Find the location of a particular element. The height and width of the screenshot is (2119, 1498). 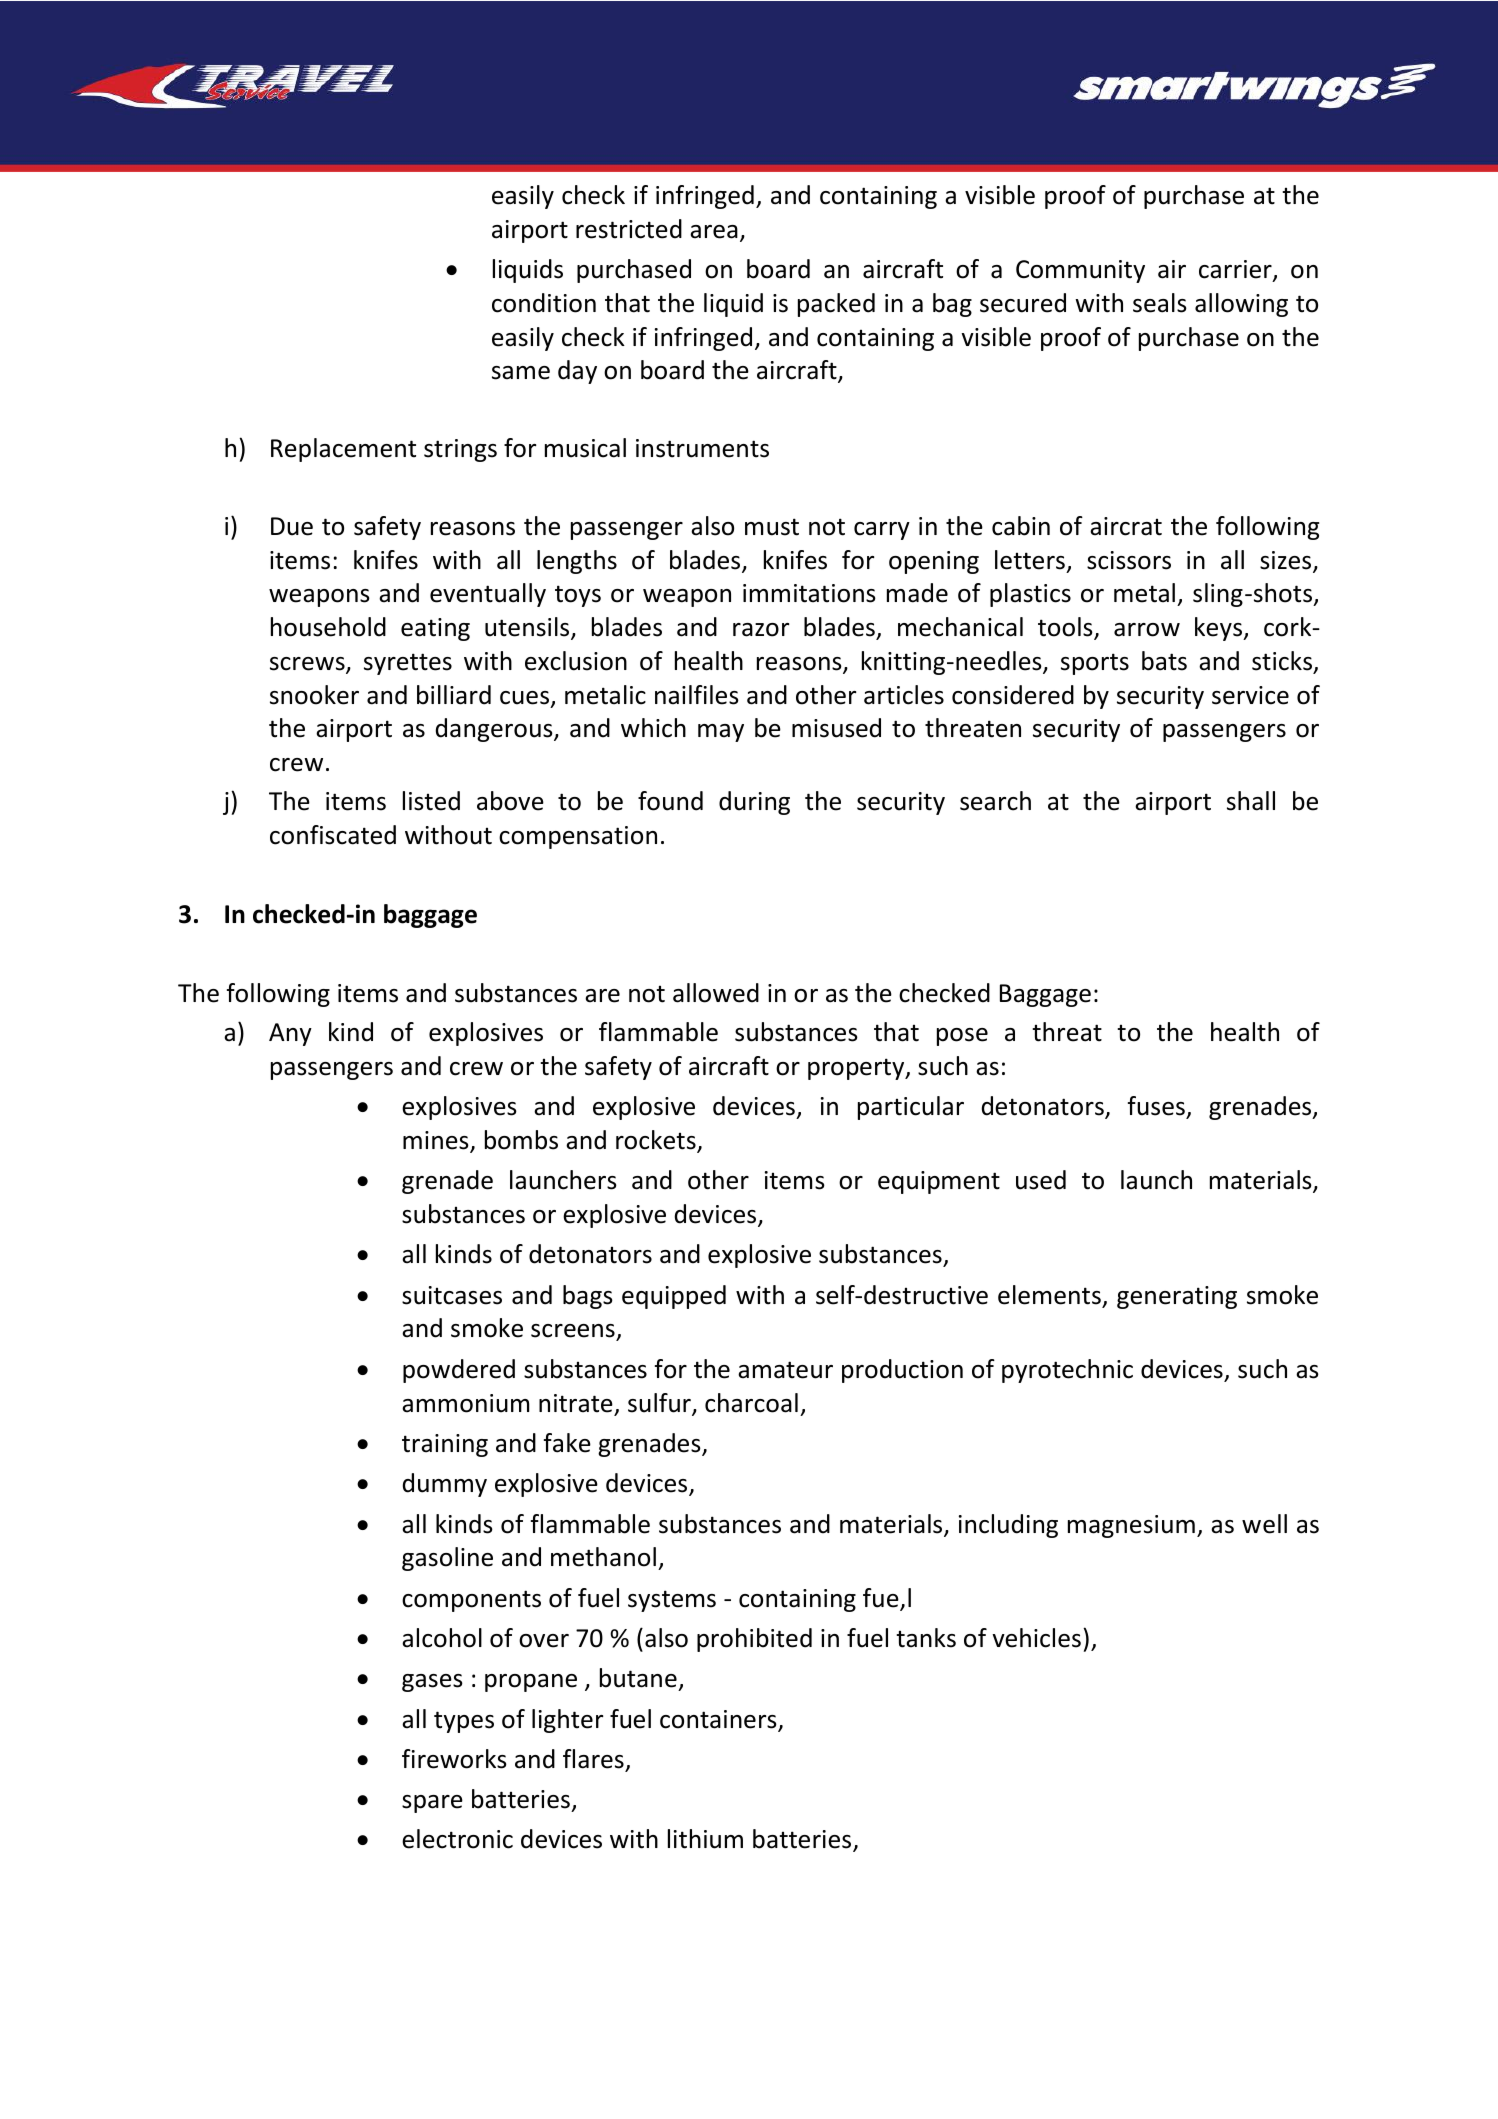

spare is located at coordinates (432, 1804).
